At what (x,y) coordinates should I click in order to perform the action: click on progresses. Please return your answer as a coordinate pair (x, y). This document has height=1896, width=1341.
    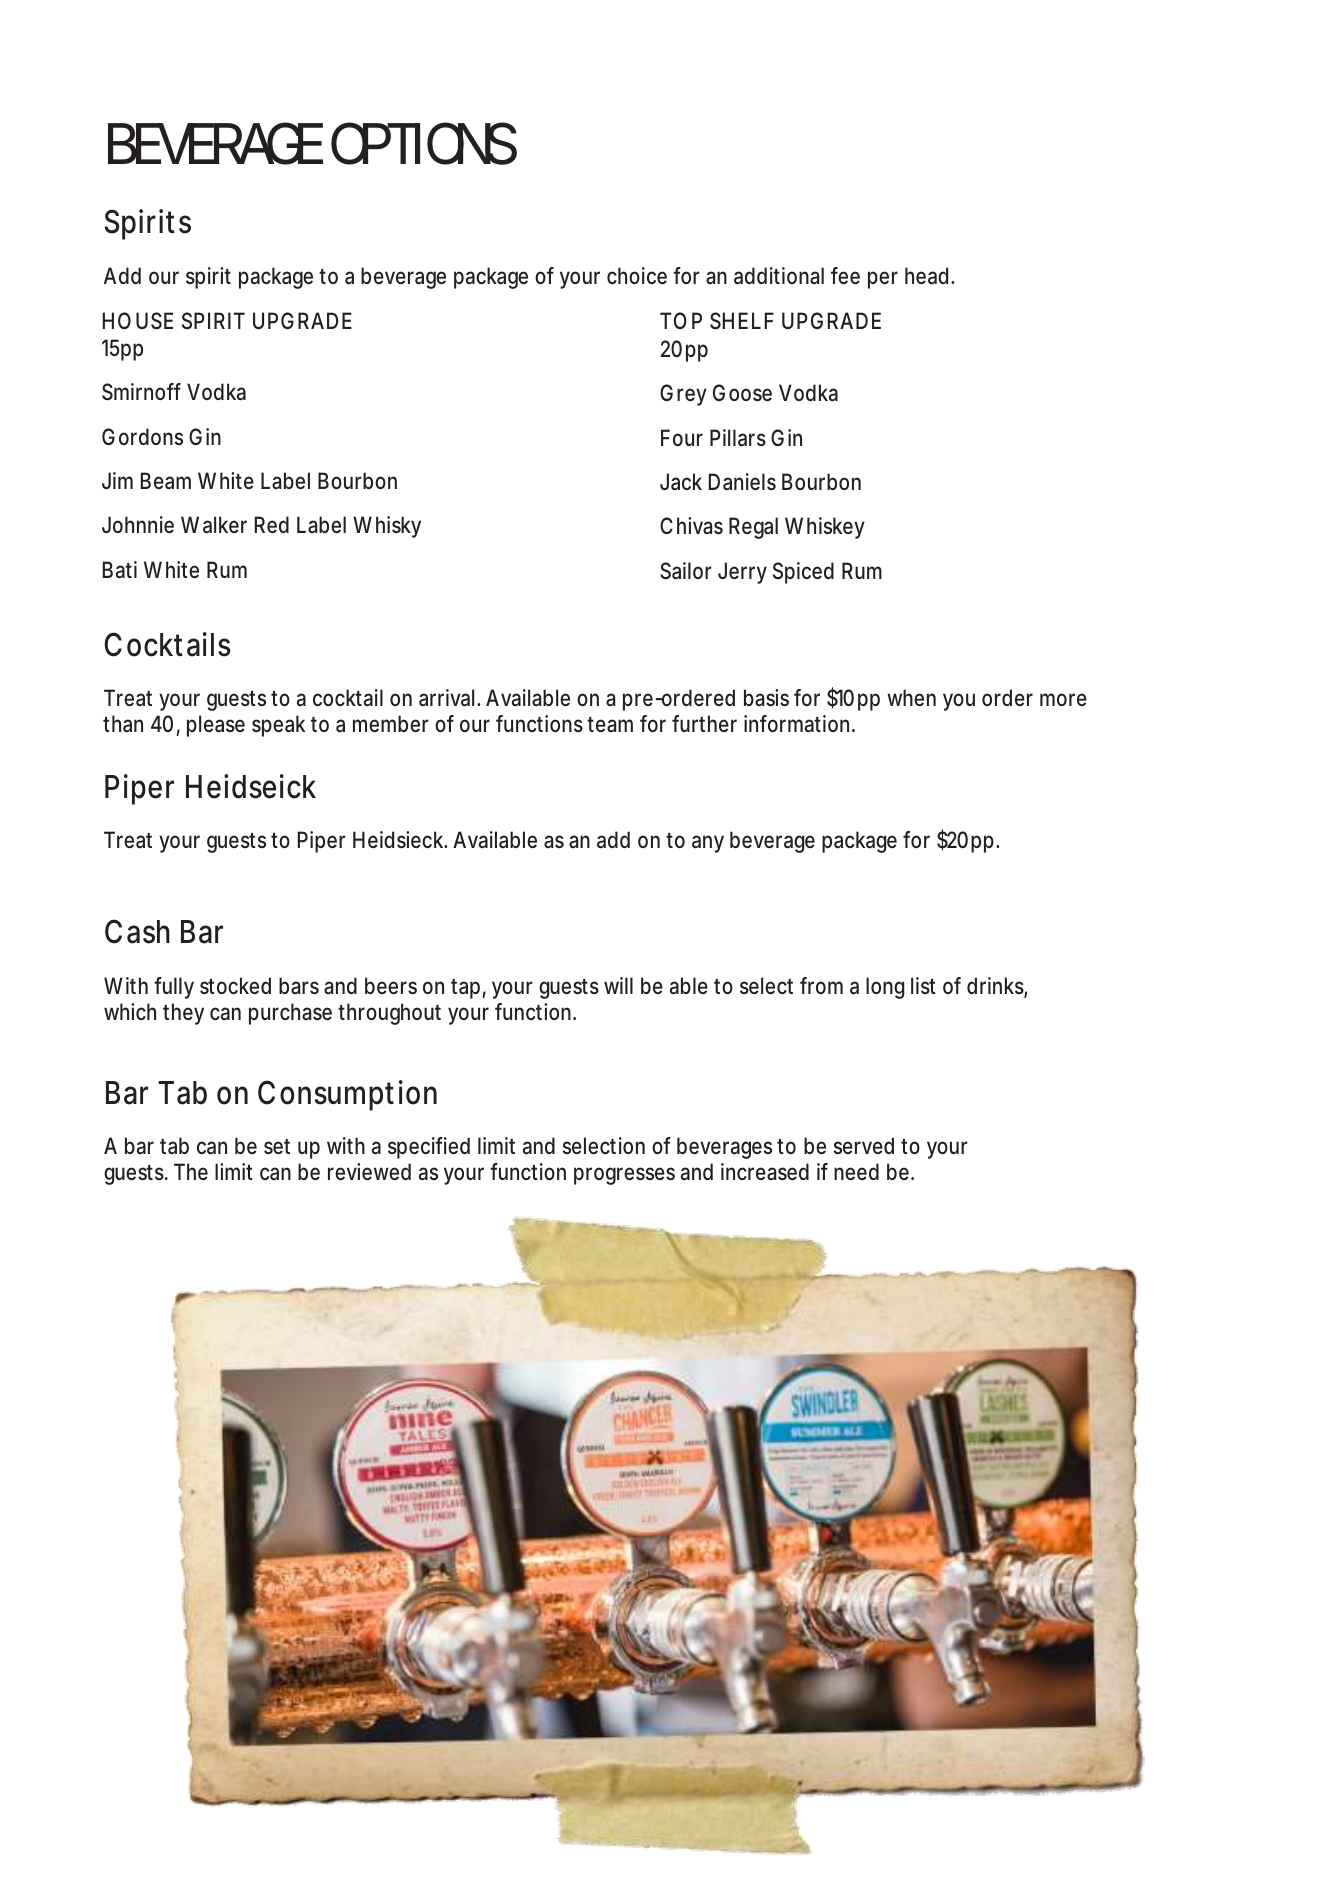
    Looking at the image, I should click on (624, 1176).
